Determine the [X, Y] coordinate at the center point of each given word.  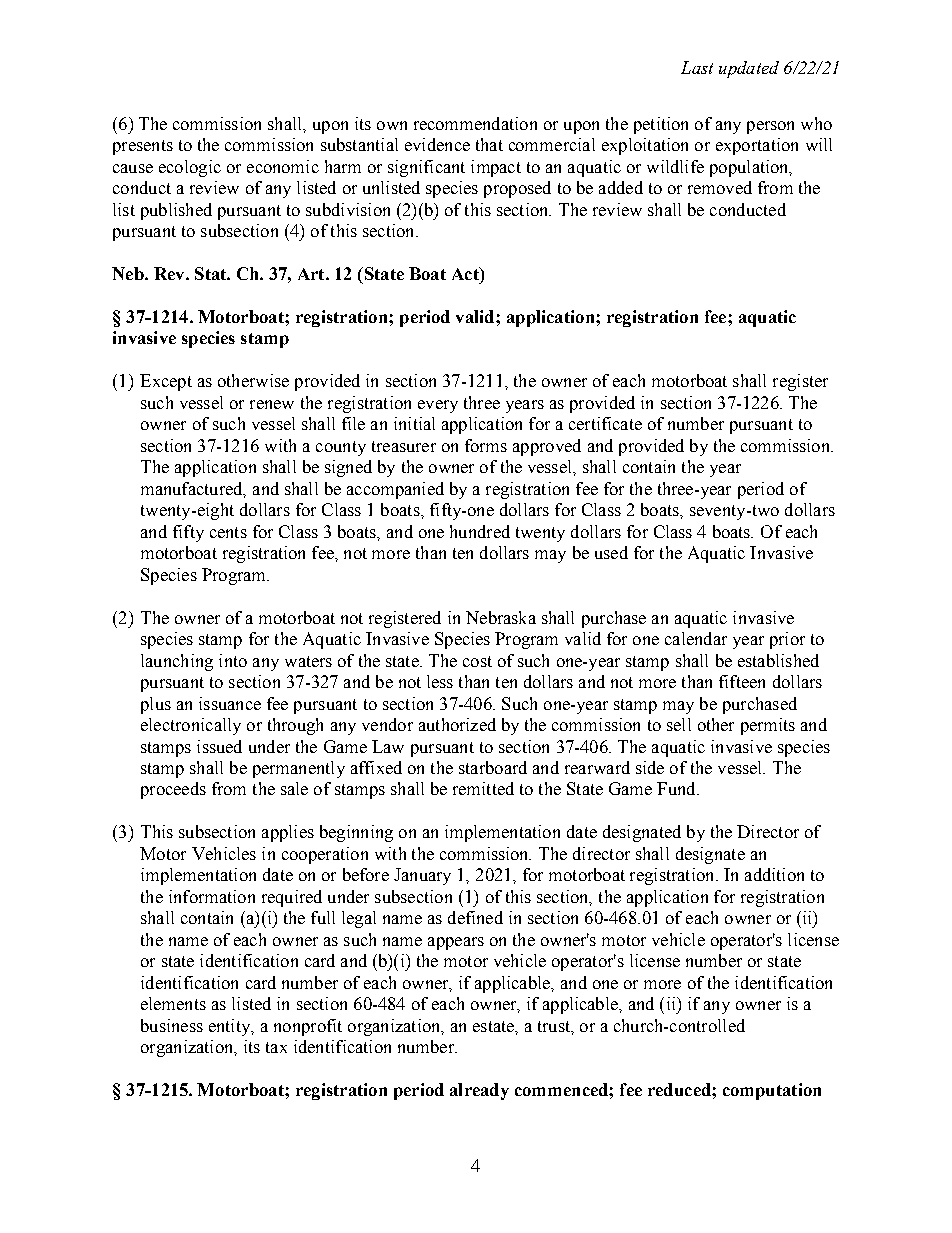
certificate [605, 423]
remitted [483, 788]
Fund [677, 788]
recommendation [475, 123]
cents [228, 532]
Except [166, 382]
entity [230, 1027]
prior [787, 640]
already [479, 1091]
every [438, 406]
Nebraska [501, 617]
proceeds [173, 790]
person [770, 127]
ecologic [190, 168]
